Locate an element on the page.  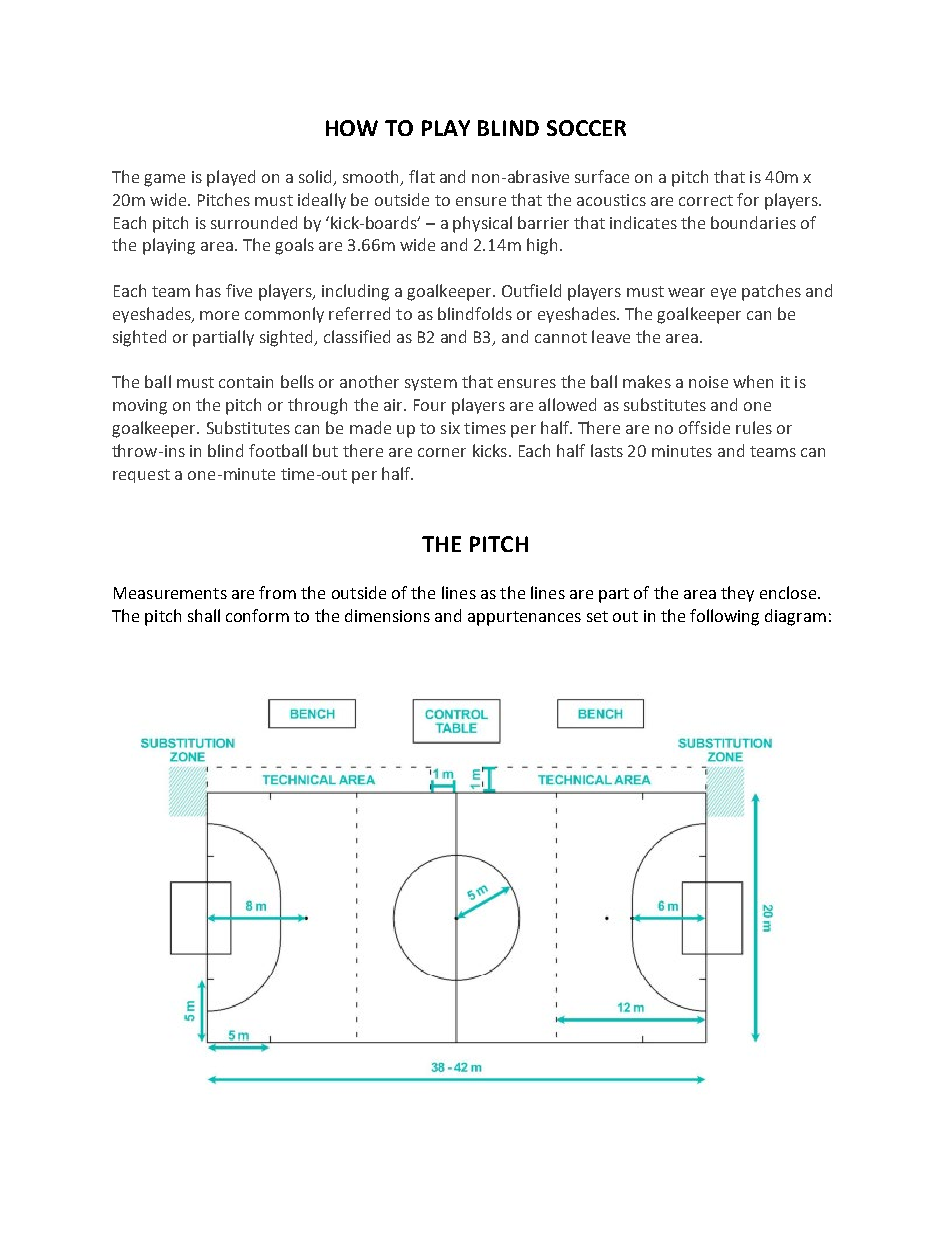
Outfield is located at coordinates (531, 290).
